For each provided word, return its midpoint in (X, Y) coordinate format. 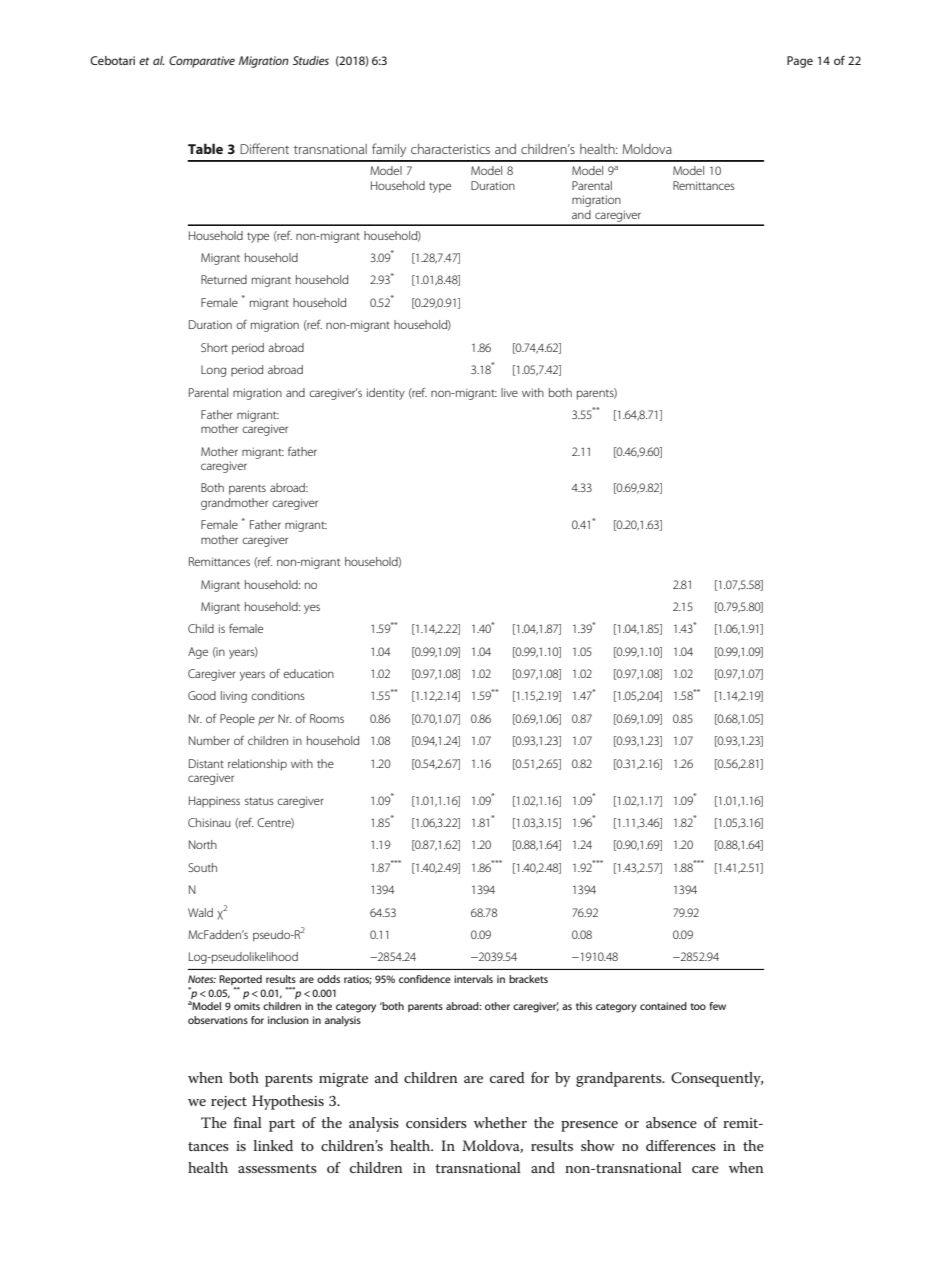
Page (800, 62)
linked (273, 1145)
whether (500, 1122)
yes (312, 609)
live (509, 392)
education (308, 673)
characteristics (450, 149)
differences (681, 1145)
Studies (311, 60)
